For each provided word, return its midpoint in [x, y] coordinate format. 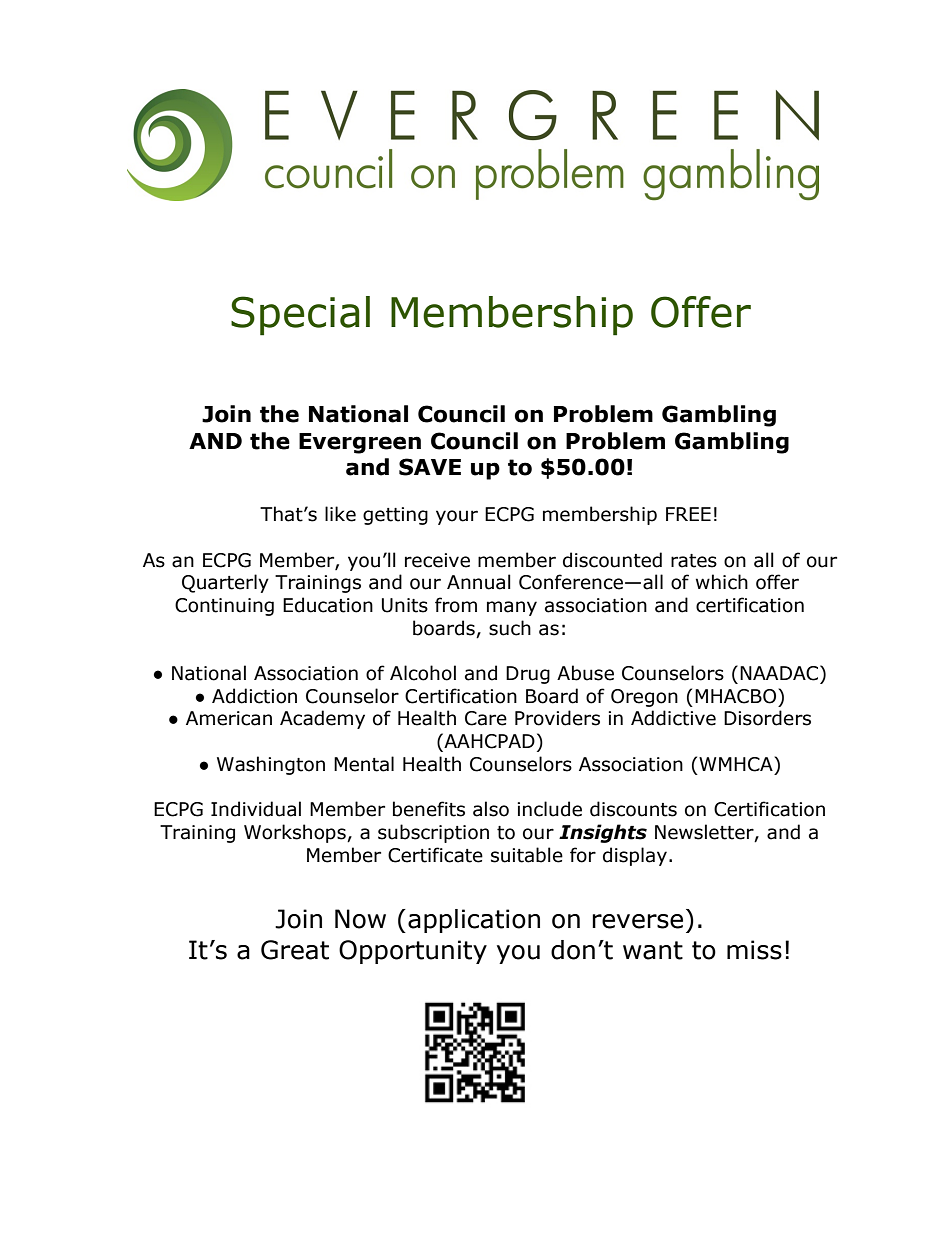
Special [300, 316]
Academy [322, 719]
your [457, 517]
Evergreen [360, 443]
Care [486, 718]
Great [295, 950]
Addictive [673, 718]
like [340, 514]
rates [694, 561]
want [653, 950]
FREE [688, 514]
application [474, 921]
